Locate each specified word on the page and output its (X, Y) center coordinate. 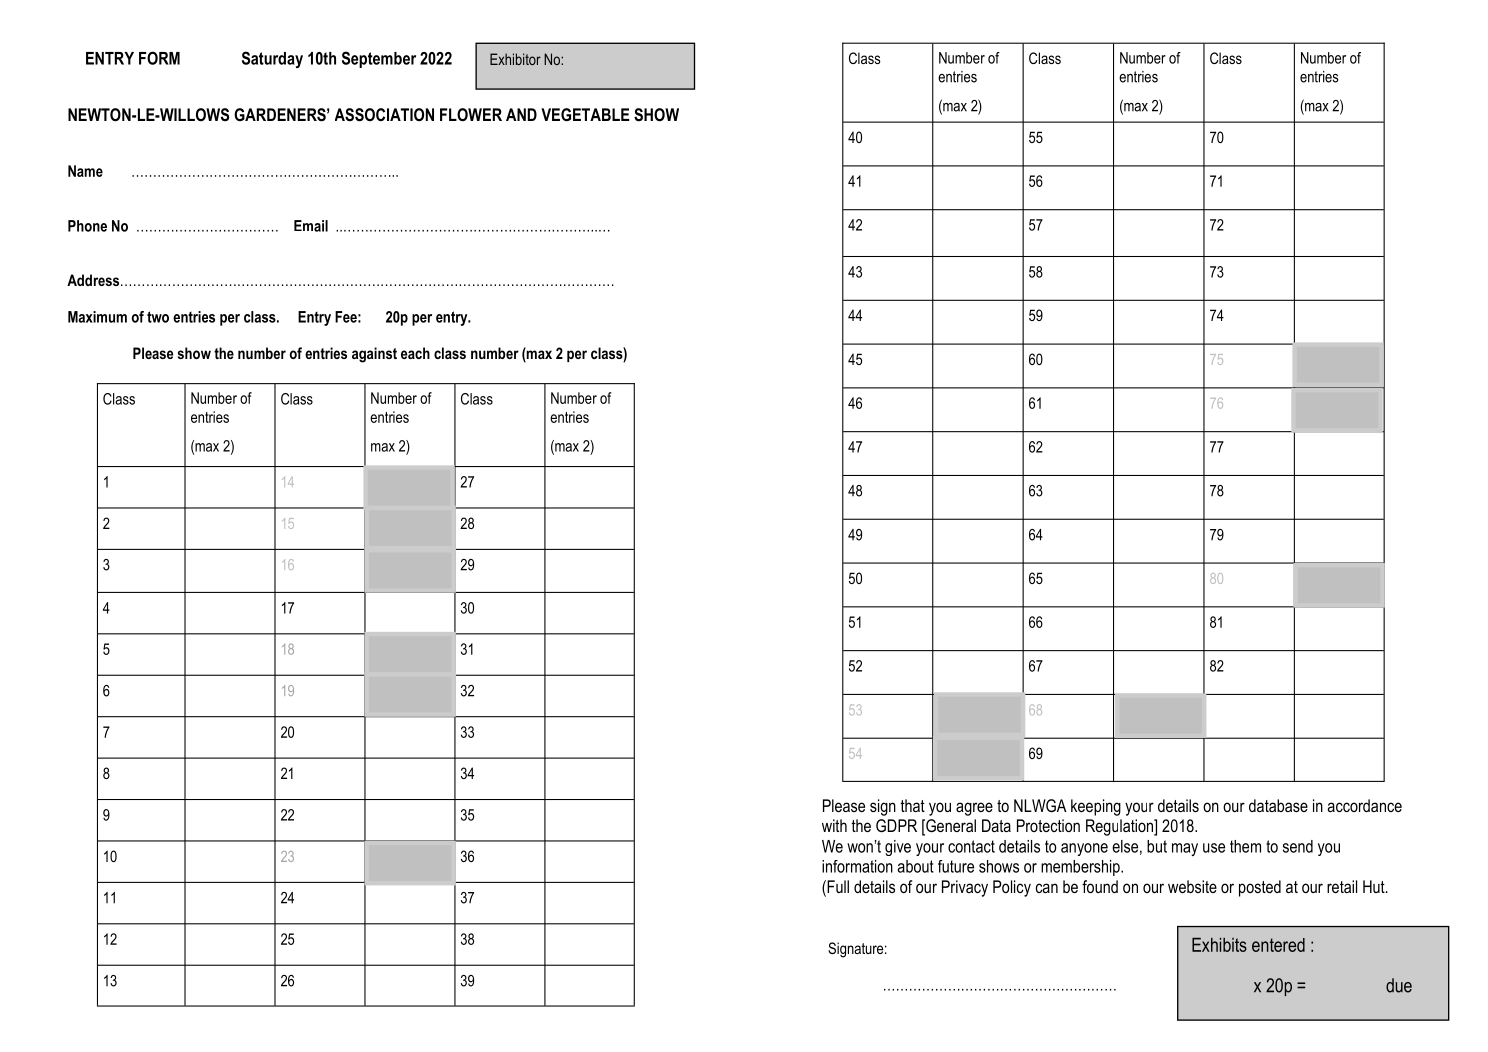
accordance (1364, 805)
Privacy (965, 888)
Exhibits (1219, 945)
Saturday (272, 59)
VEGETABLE (585, 114)
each (415, 353)
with (834, 825)
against (374, 355)
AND (521, 114)
